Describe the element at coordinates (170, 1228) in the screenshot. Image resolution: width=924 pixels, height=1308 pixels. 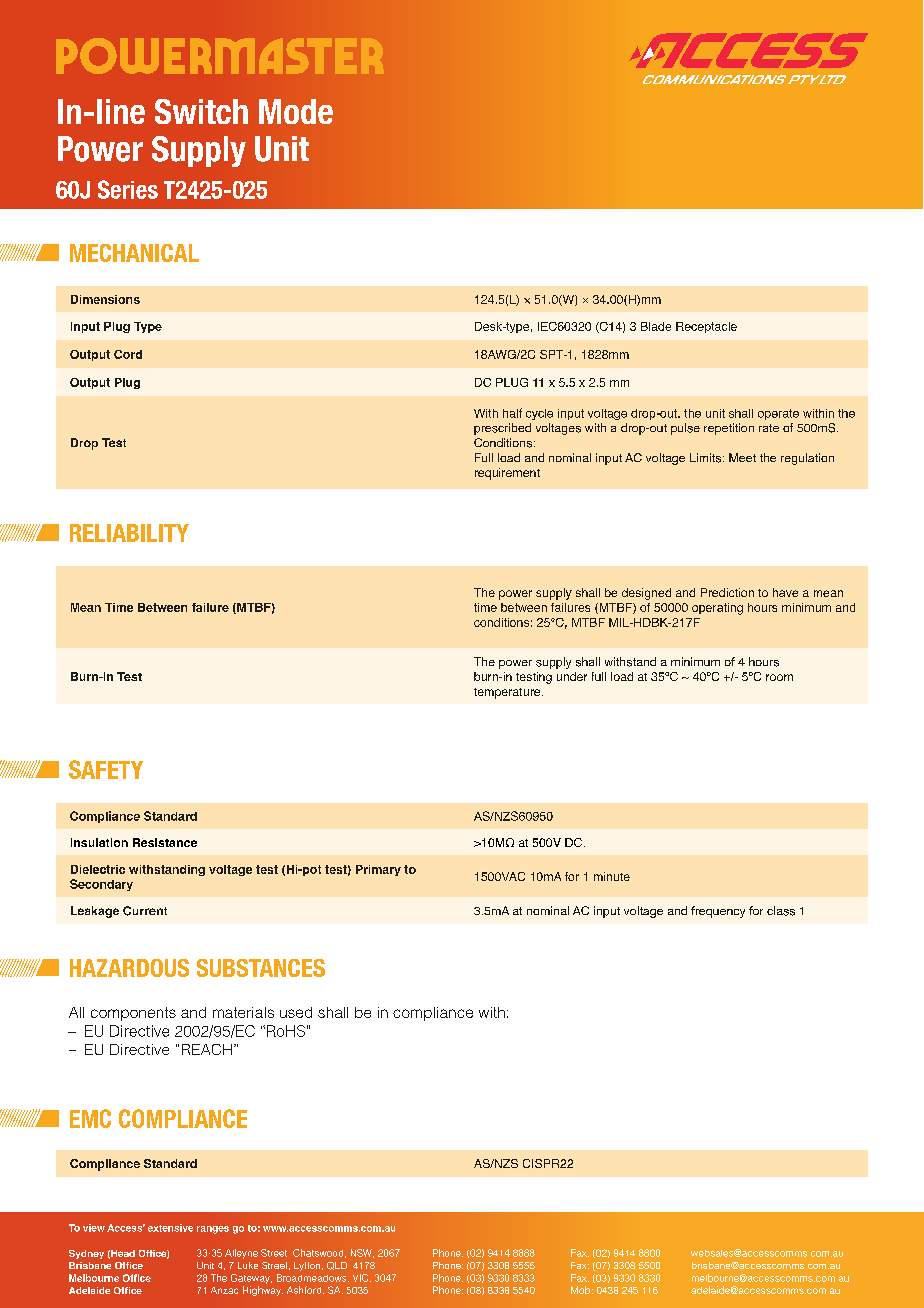
I see `extensive` at that location.
